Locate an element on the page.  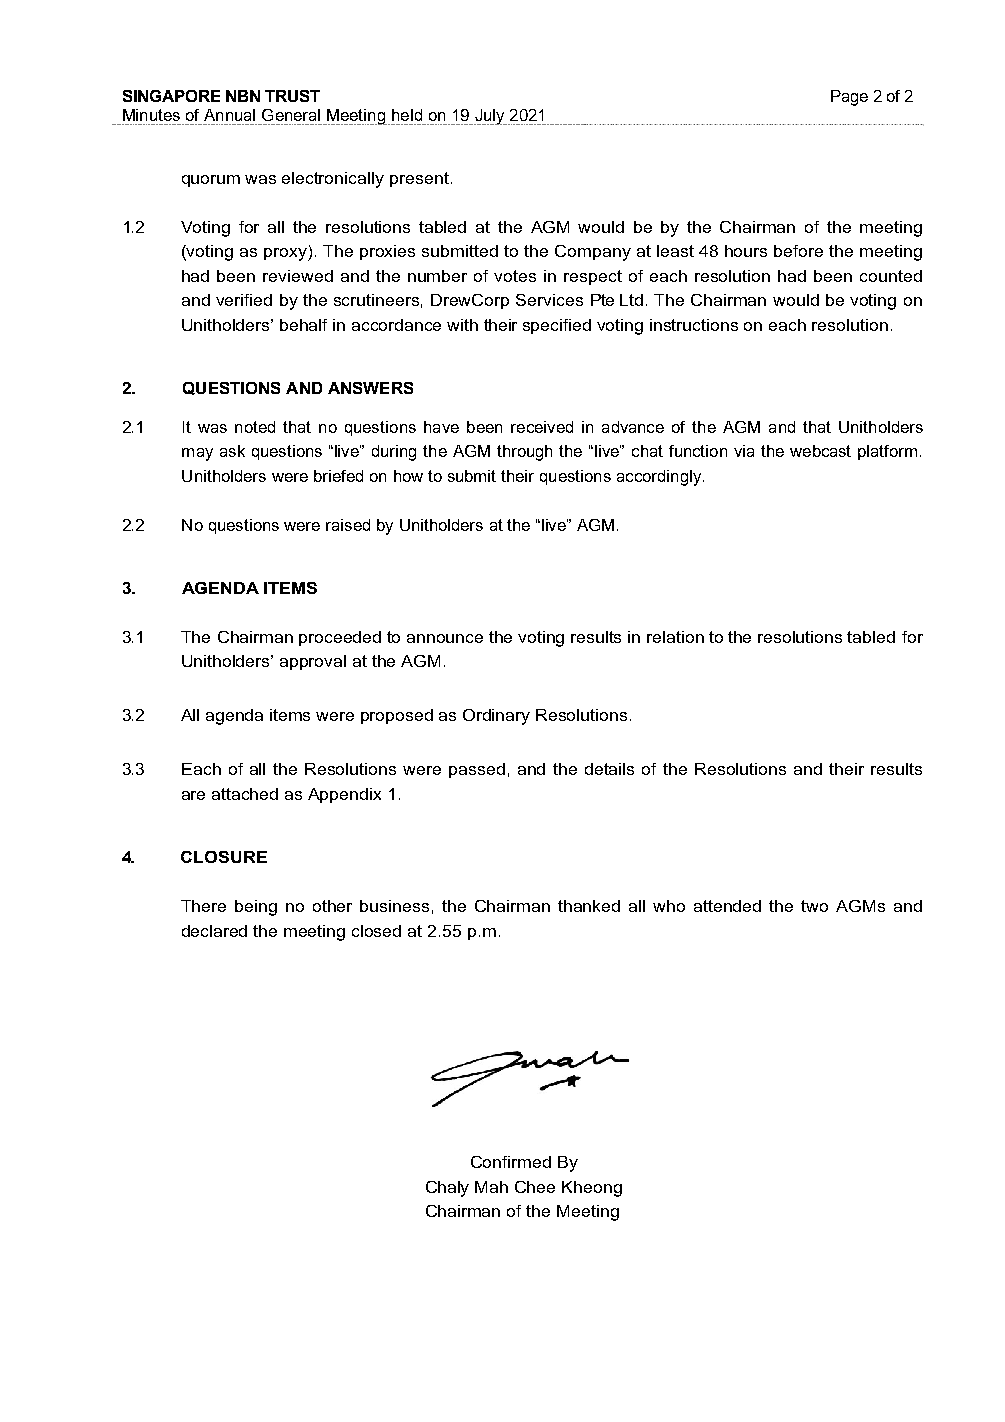
Confirmed is located at coordinates (511, 1162).
